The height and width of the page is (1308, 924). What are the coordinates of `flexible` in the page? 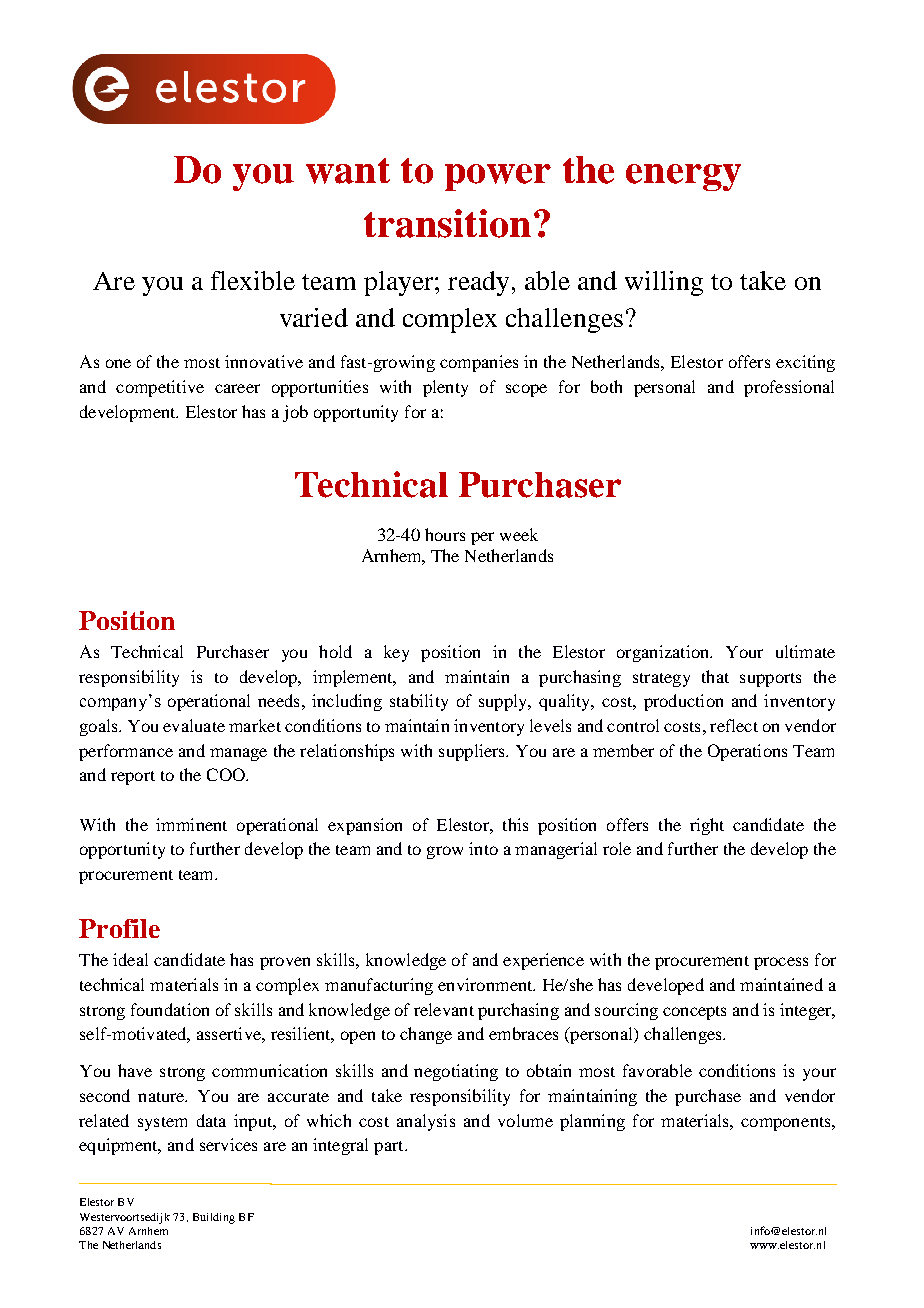 It's located at (253, 280).
